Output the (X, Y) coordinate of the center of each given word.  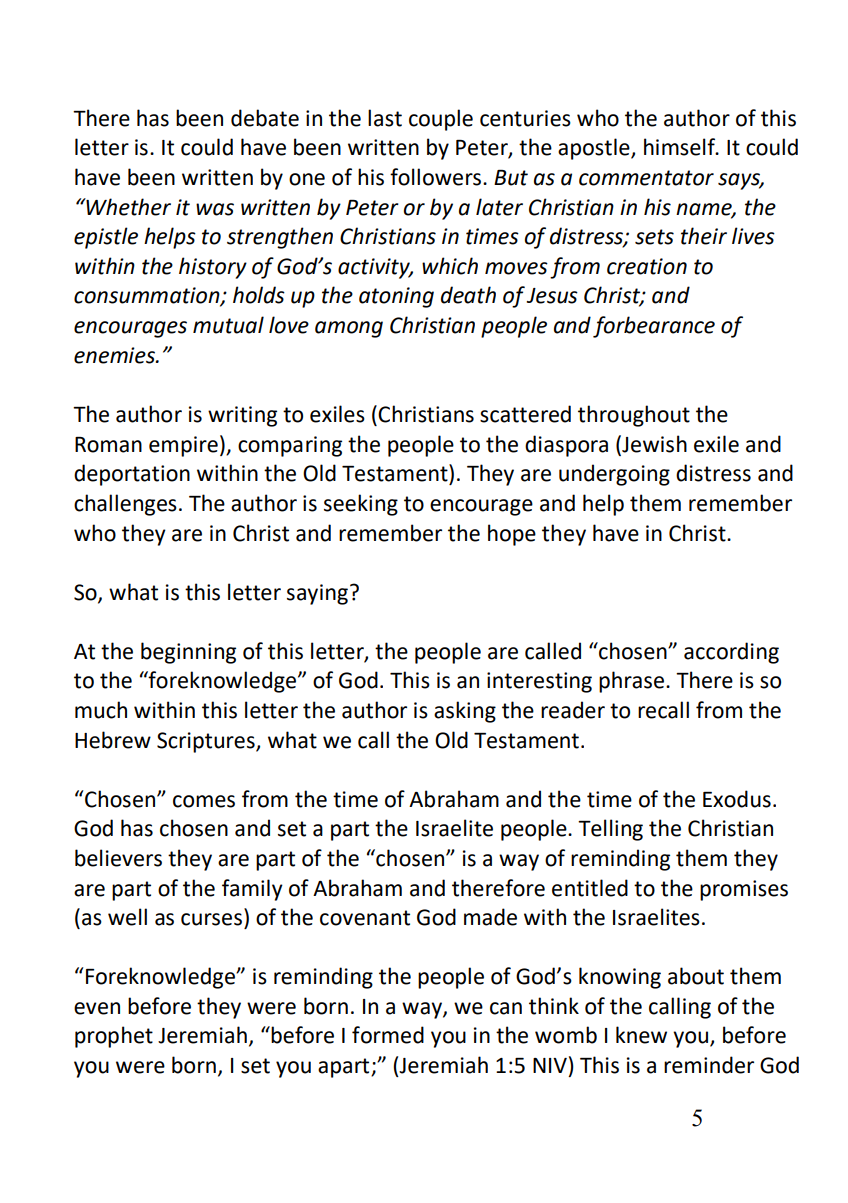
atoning (396, 297)
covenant (365, 918)
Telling (610, 830)
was (215, 209)
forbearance (654, 327)
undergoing (614, 475)
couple (441, 120)
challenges (125, 505)
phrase (631, 682)
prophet (114, 1037)
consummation (148, 296)
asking (465, 712)
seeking (361, 505)
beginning (188, 653)
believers (118, 858)
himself (680, 147)
